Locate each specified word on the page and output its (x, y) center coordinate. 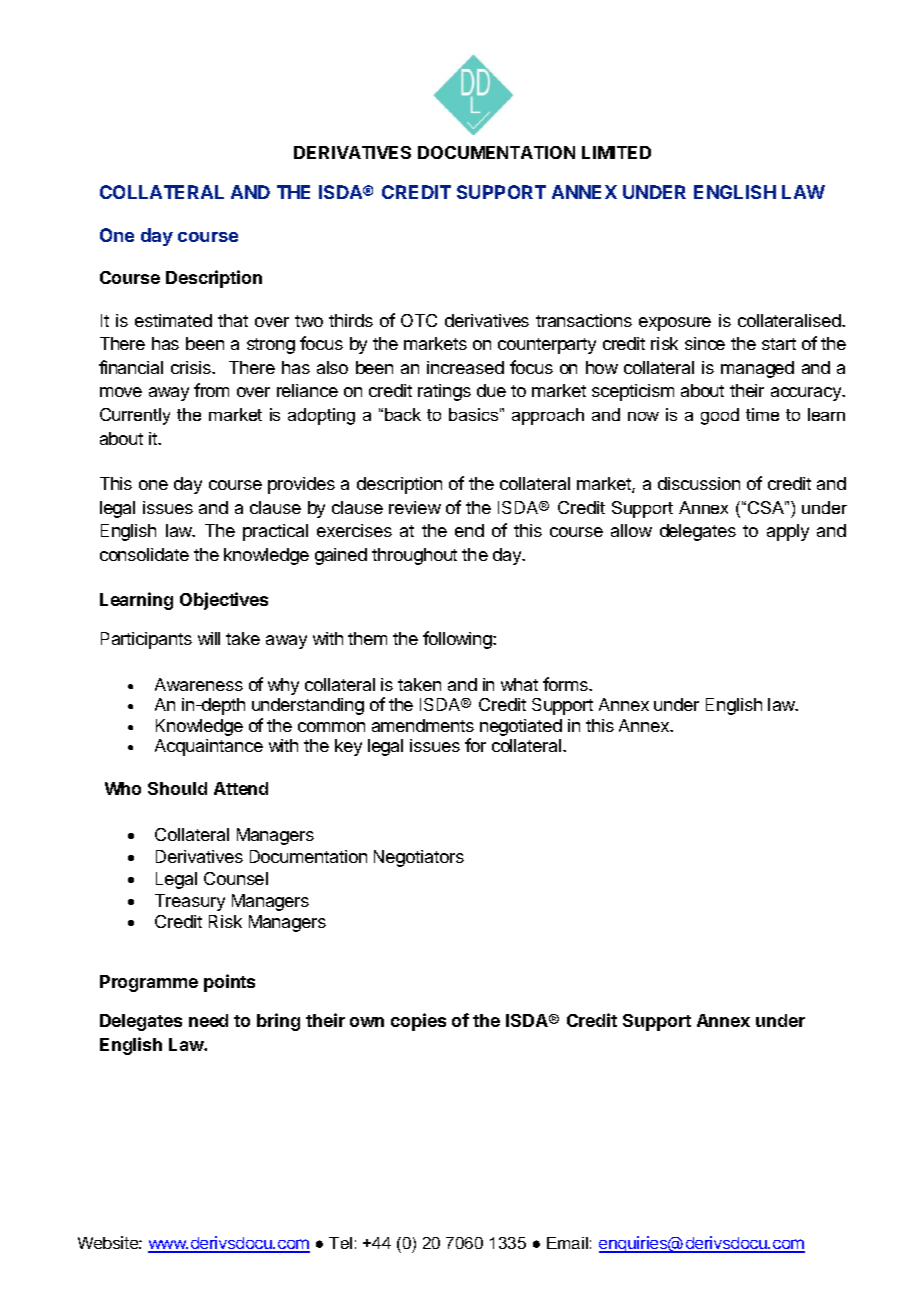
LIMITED (616, 152)
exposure (675, 324)
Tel (340, 1243)
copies (418, 1022)
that (233, 320)
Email (567, 1243)
